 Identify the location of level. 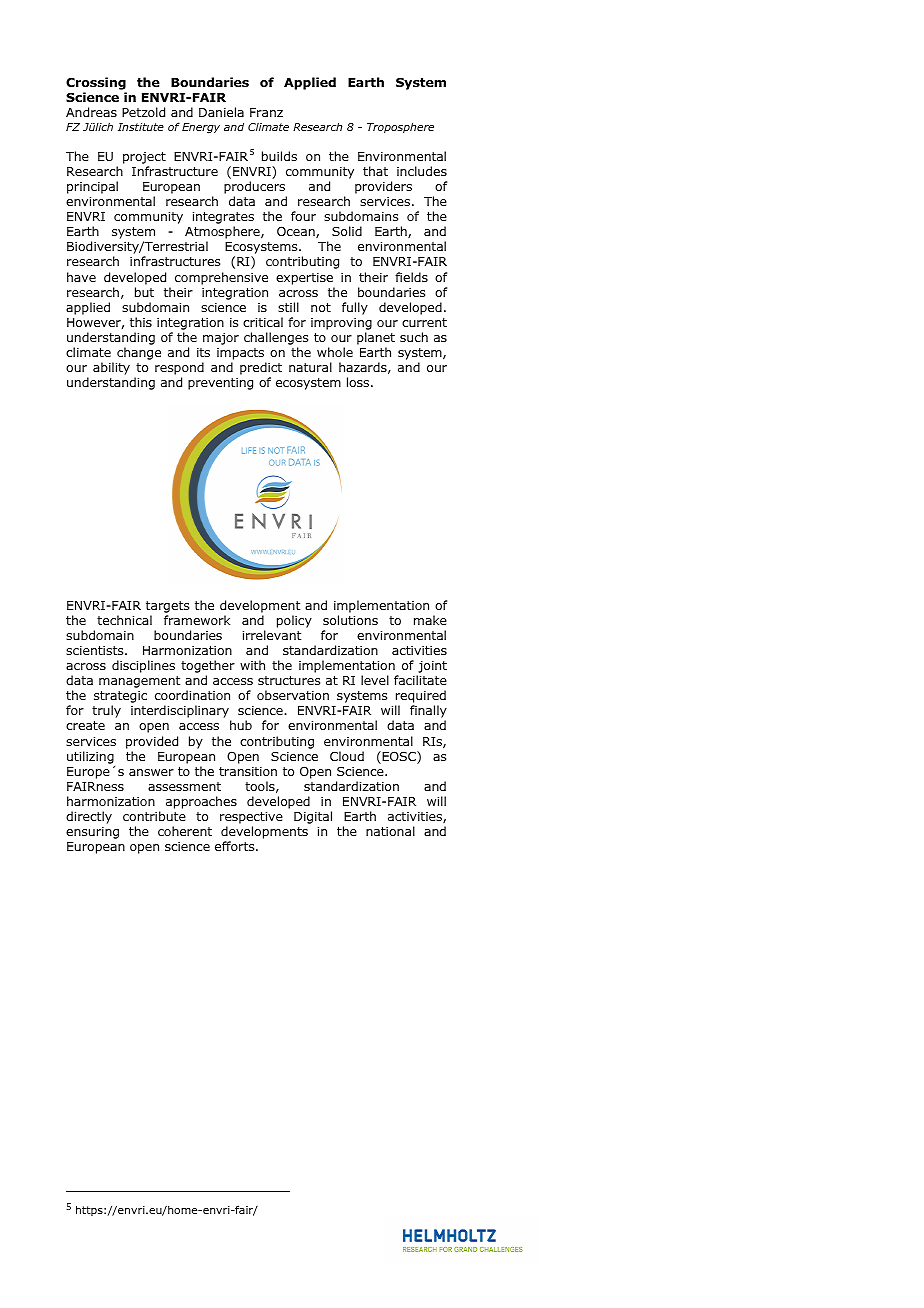
(375, 680).
